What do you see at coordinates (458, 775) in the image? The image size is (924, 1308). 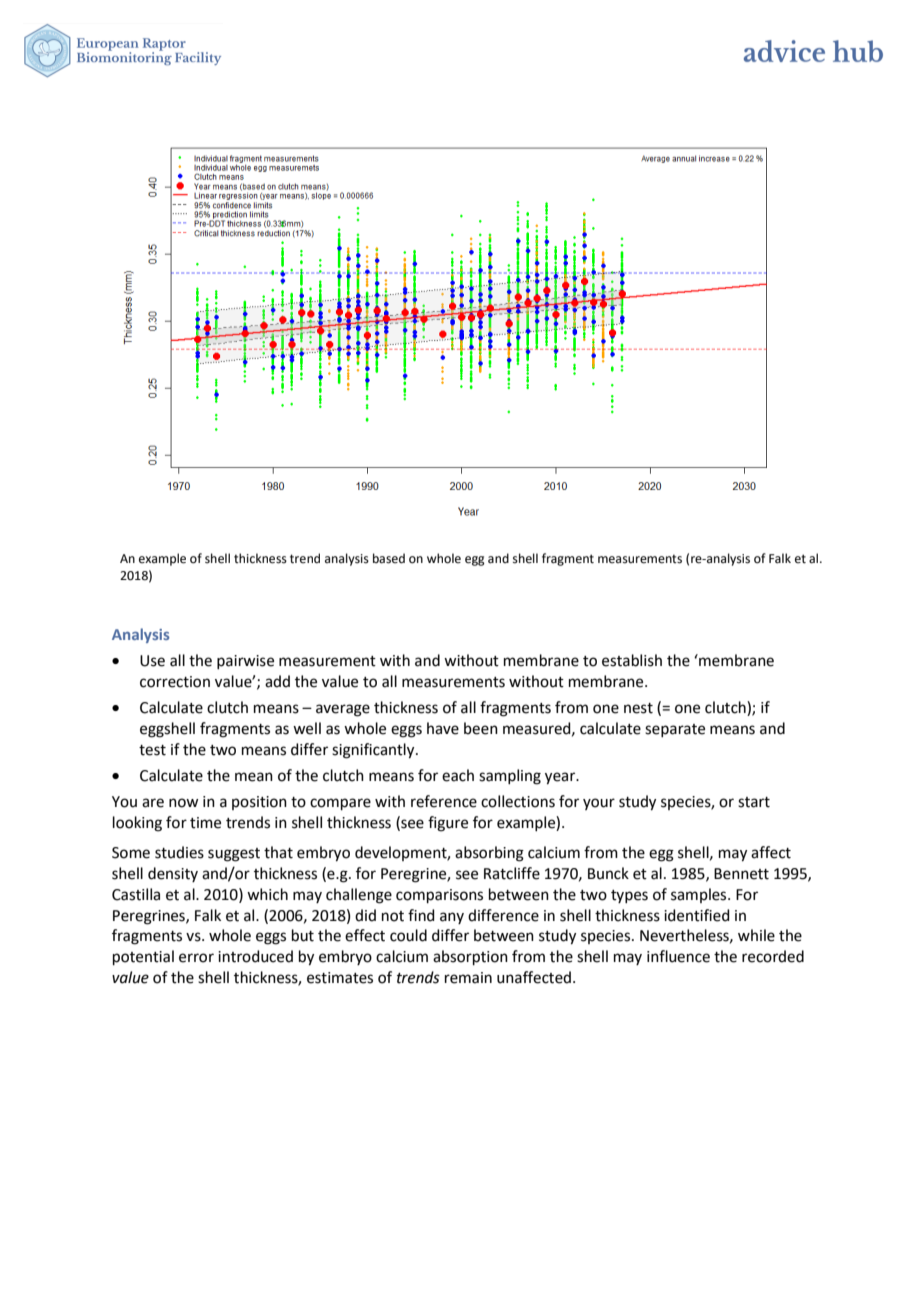 I see `each` at bounding box center [458, 775].
